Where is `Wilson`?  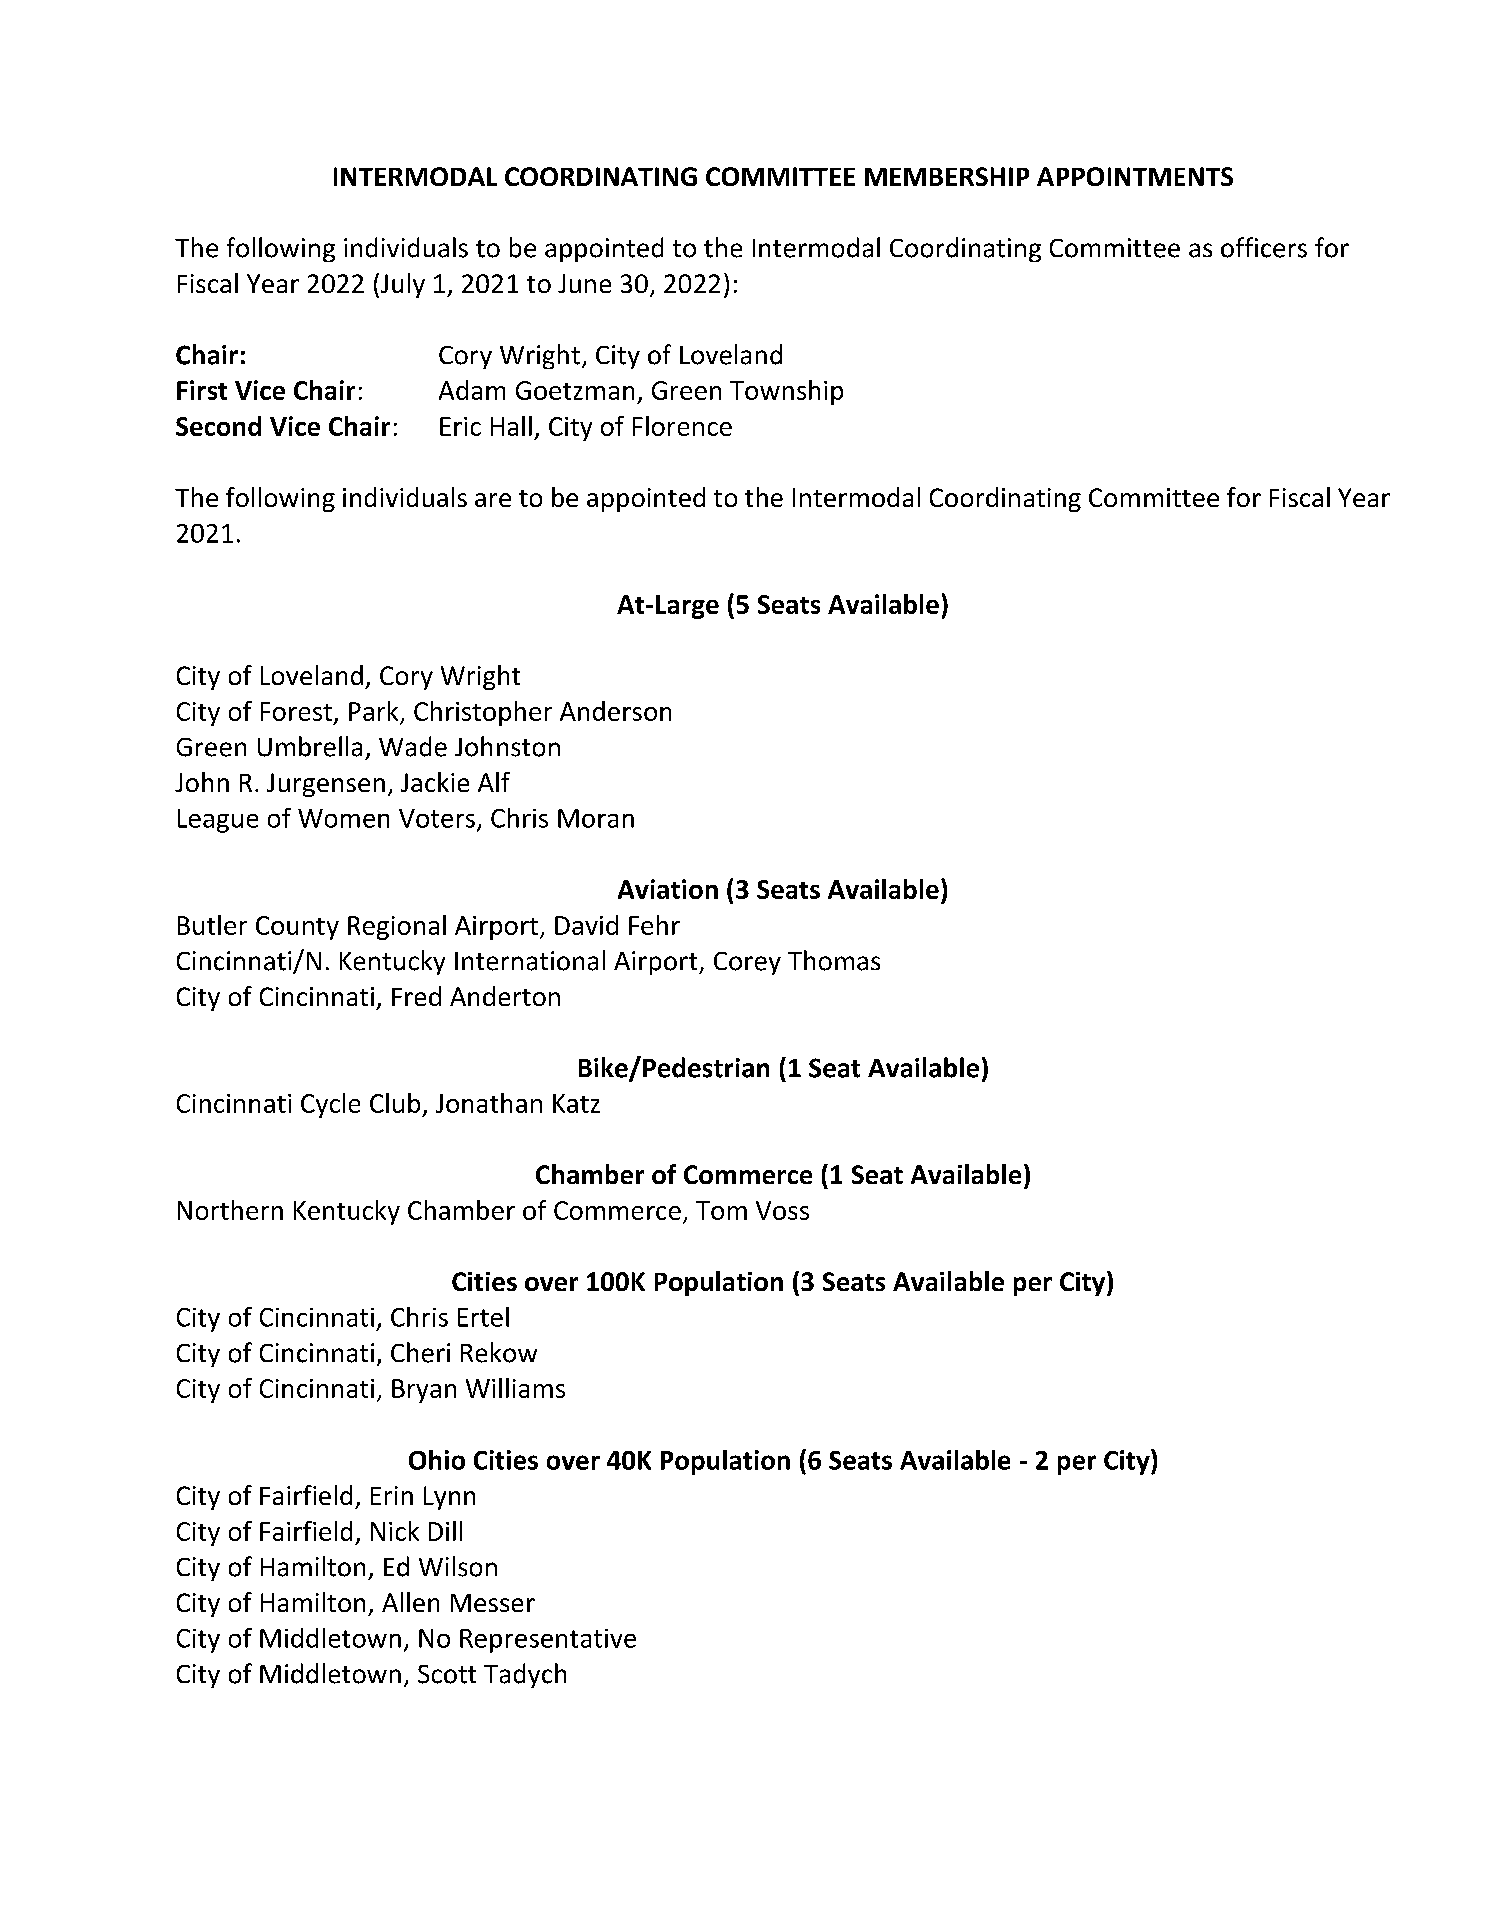 Wilson is located at coordinates (458, 1566).
